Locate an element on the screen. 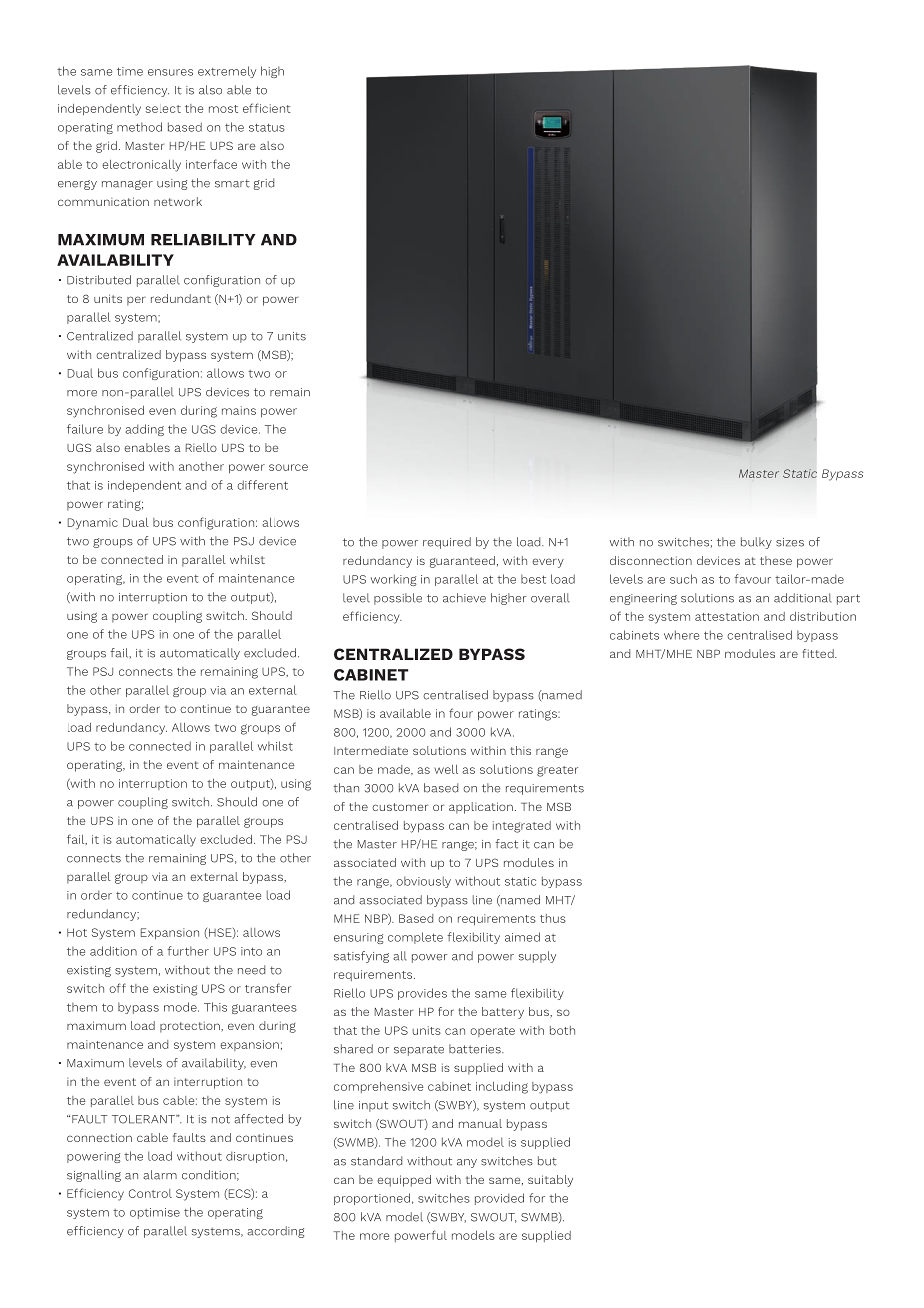 The image size is (924, 1308). attestation is located at coordinates (727, 616).
